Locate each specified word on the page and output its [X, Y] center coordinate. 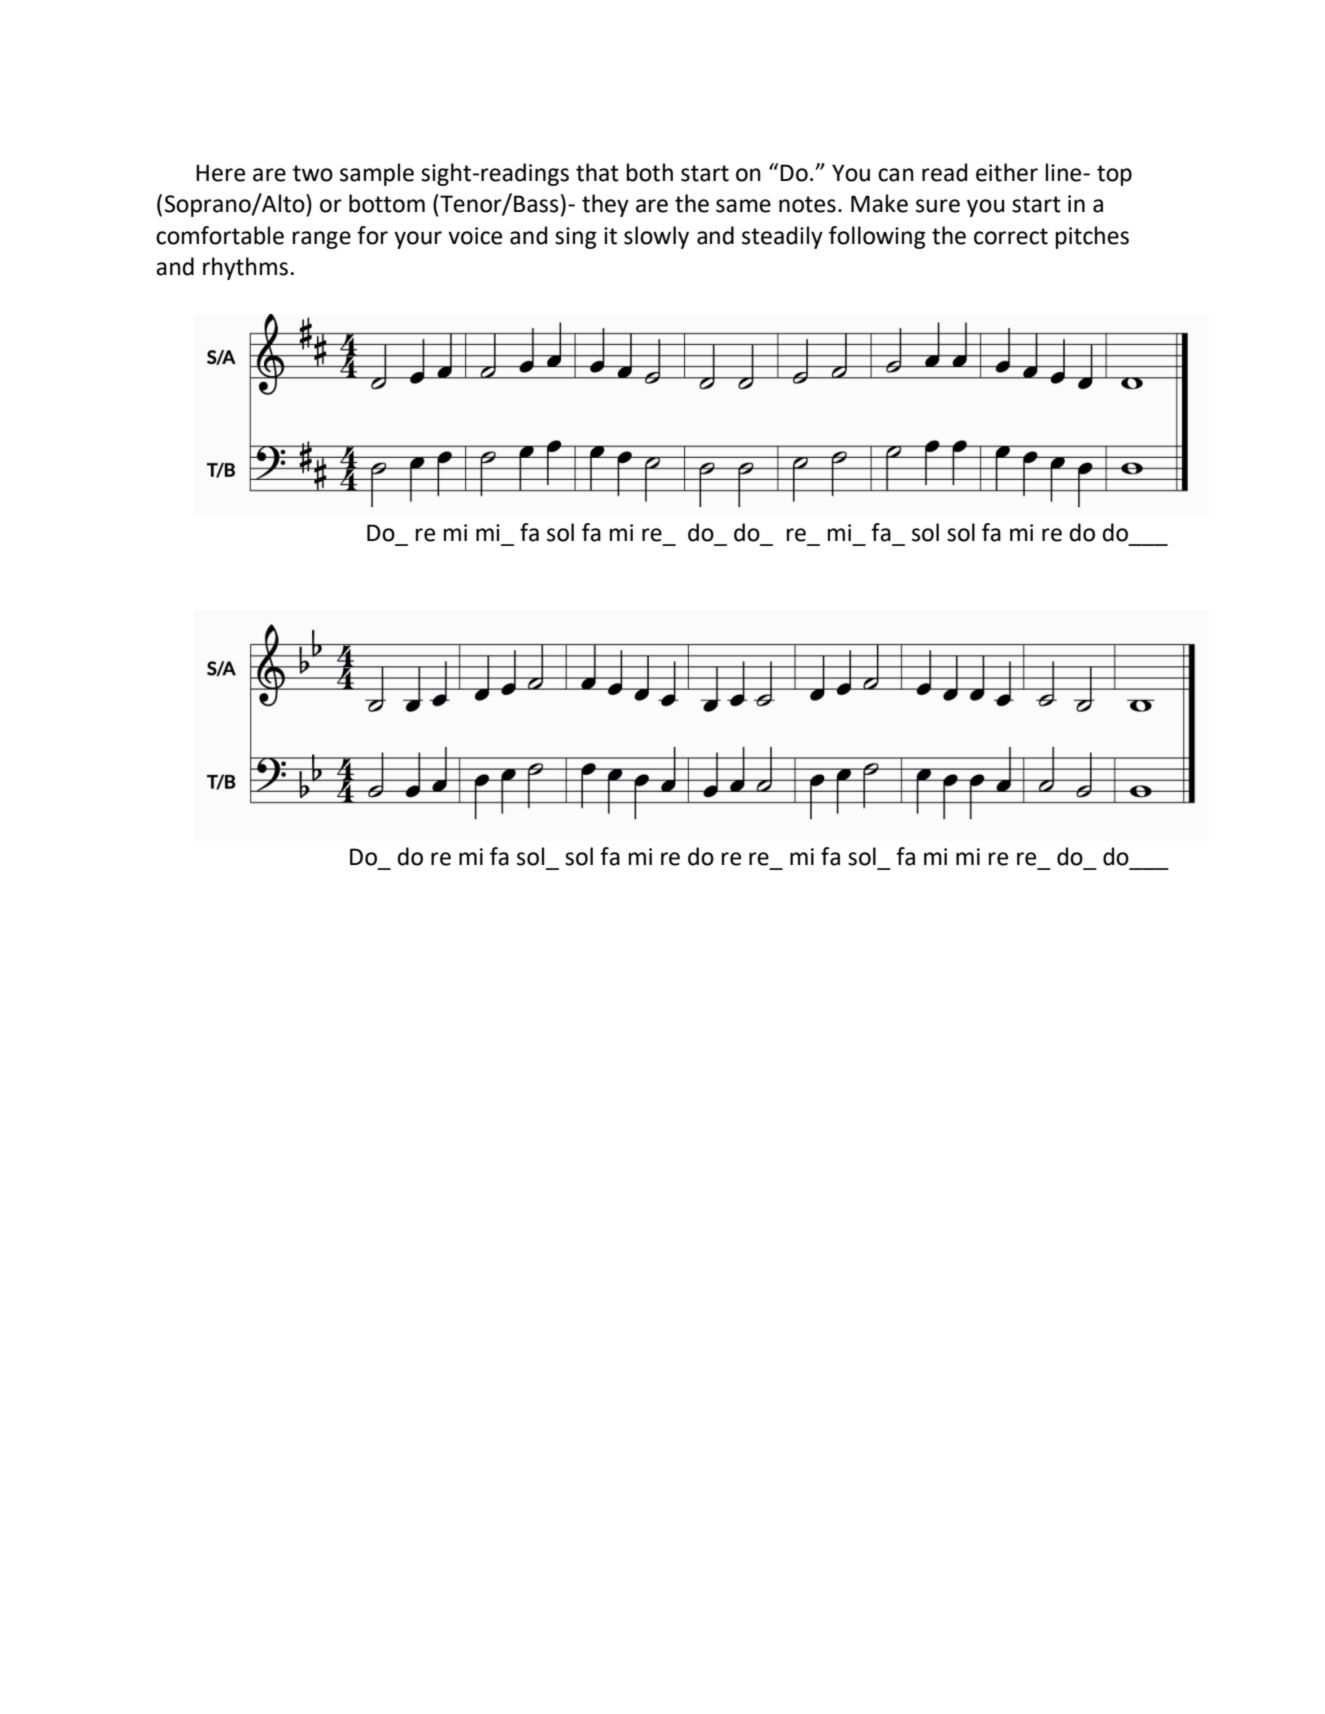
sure [938, 206]
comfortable [220, 235]
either [1007, 172]
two [313, 173]
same [743, 206]
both [650, 172]
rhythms [245, 268]
